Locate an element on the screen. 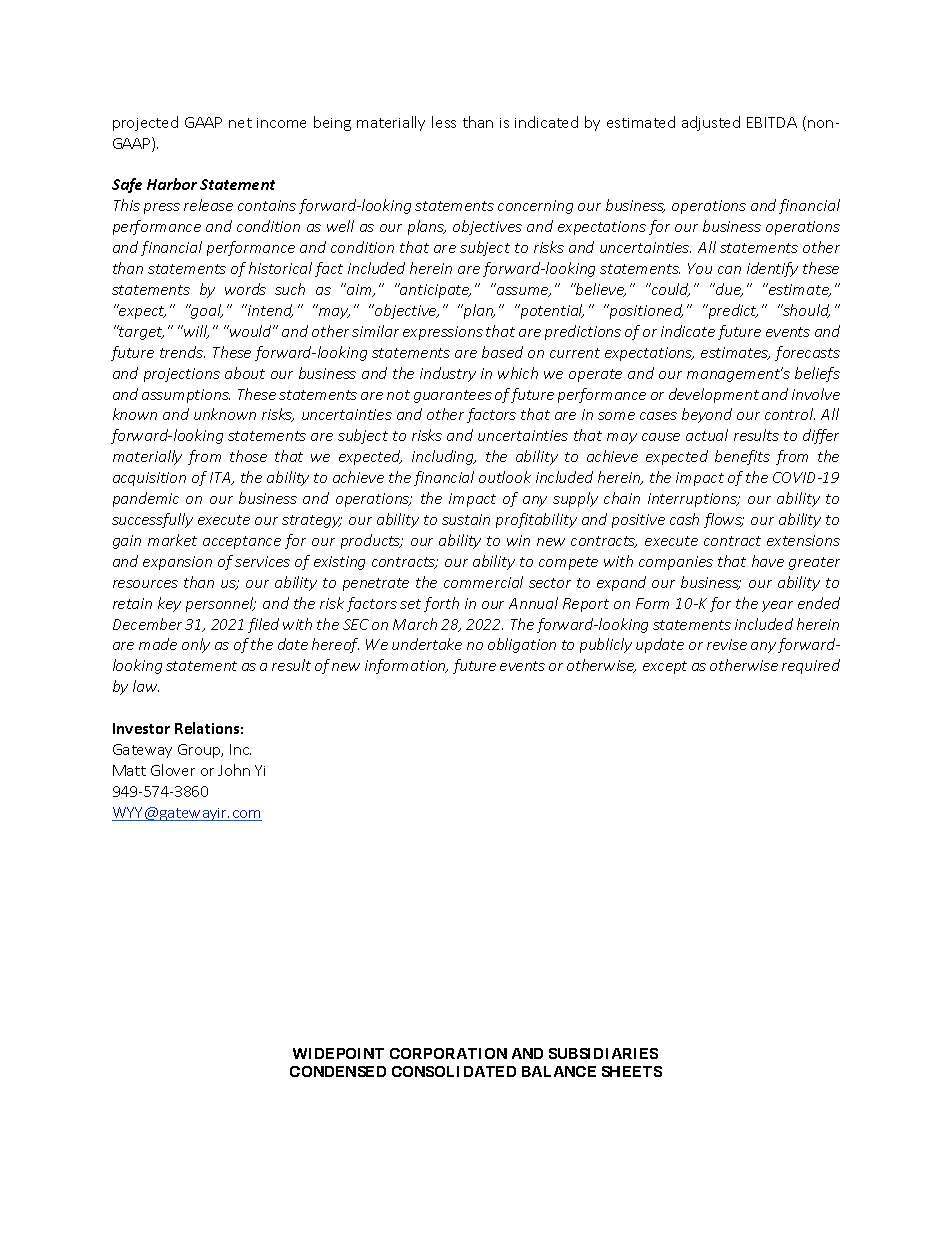  CORPORATION is located at coordinates (448, 1053).
